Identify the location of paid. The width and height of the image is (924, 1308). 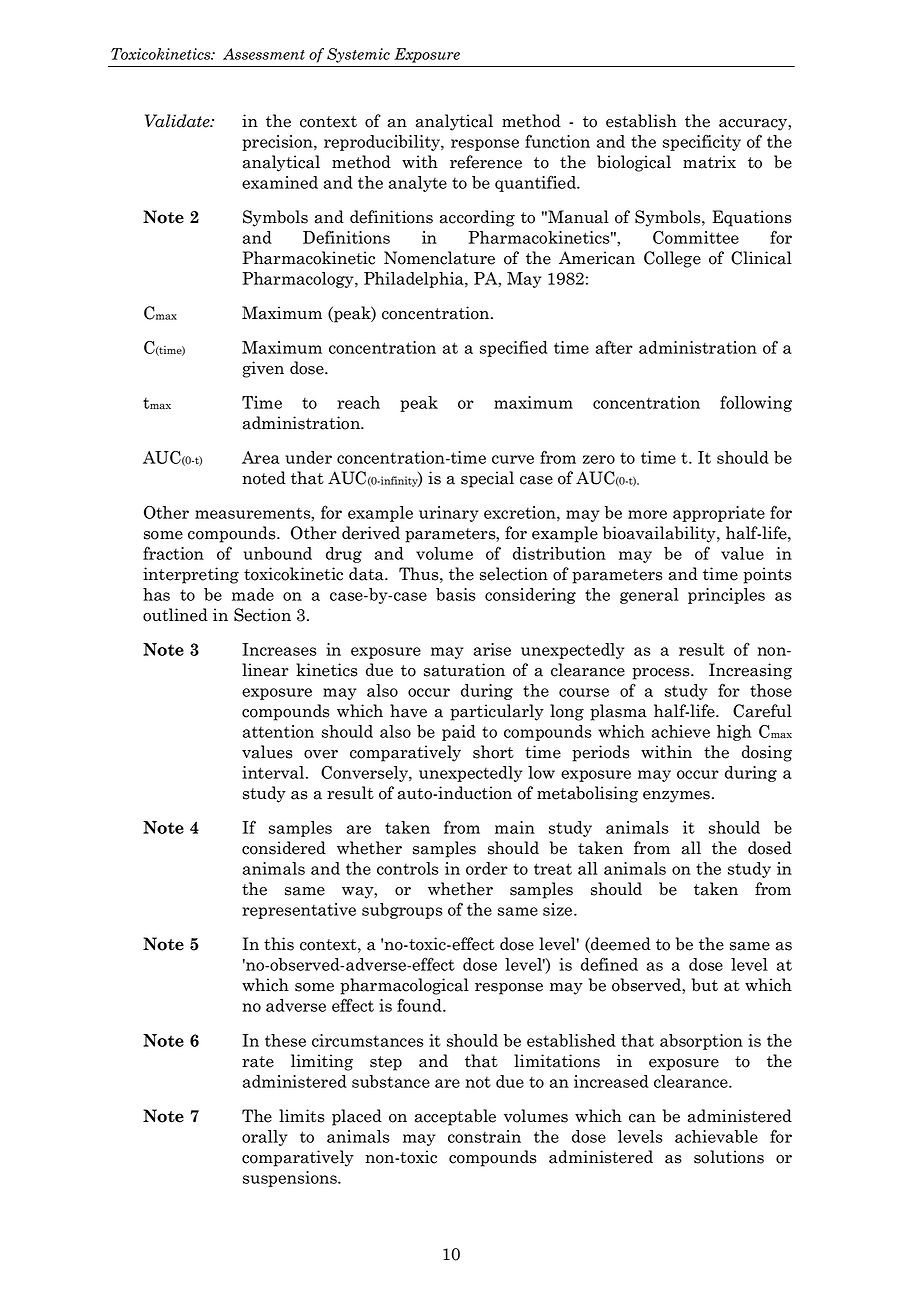
(459, 733).
